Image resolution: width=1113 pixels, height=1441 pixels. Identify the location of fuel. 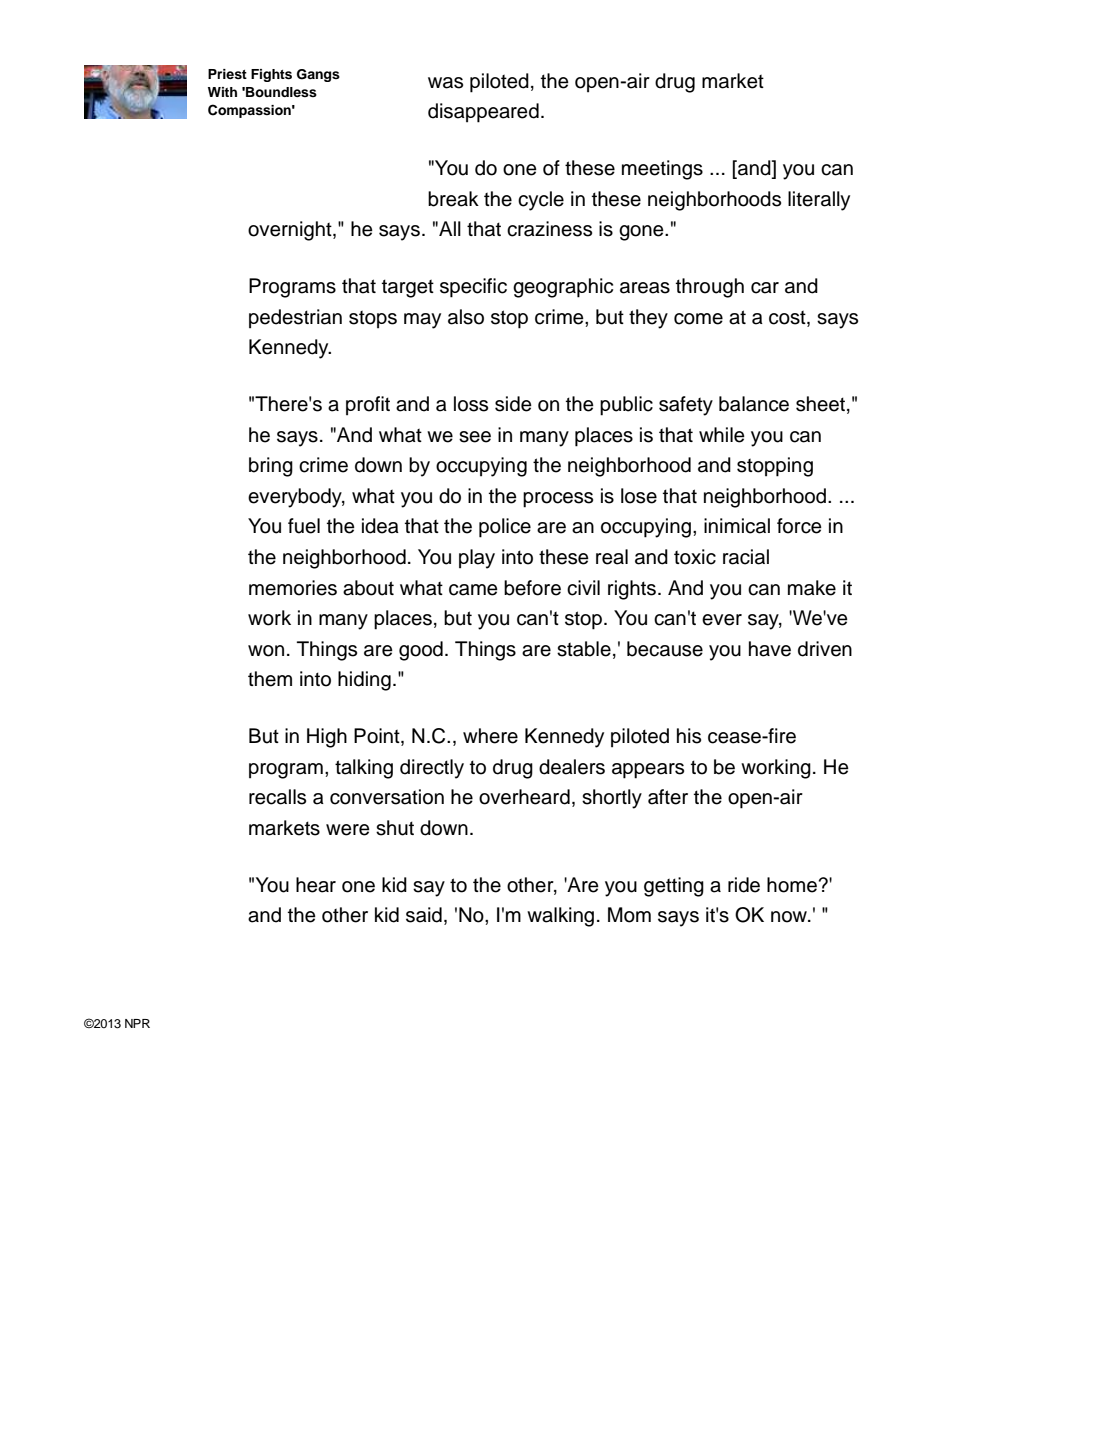
(304, 526).
